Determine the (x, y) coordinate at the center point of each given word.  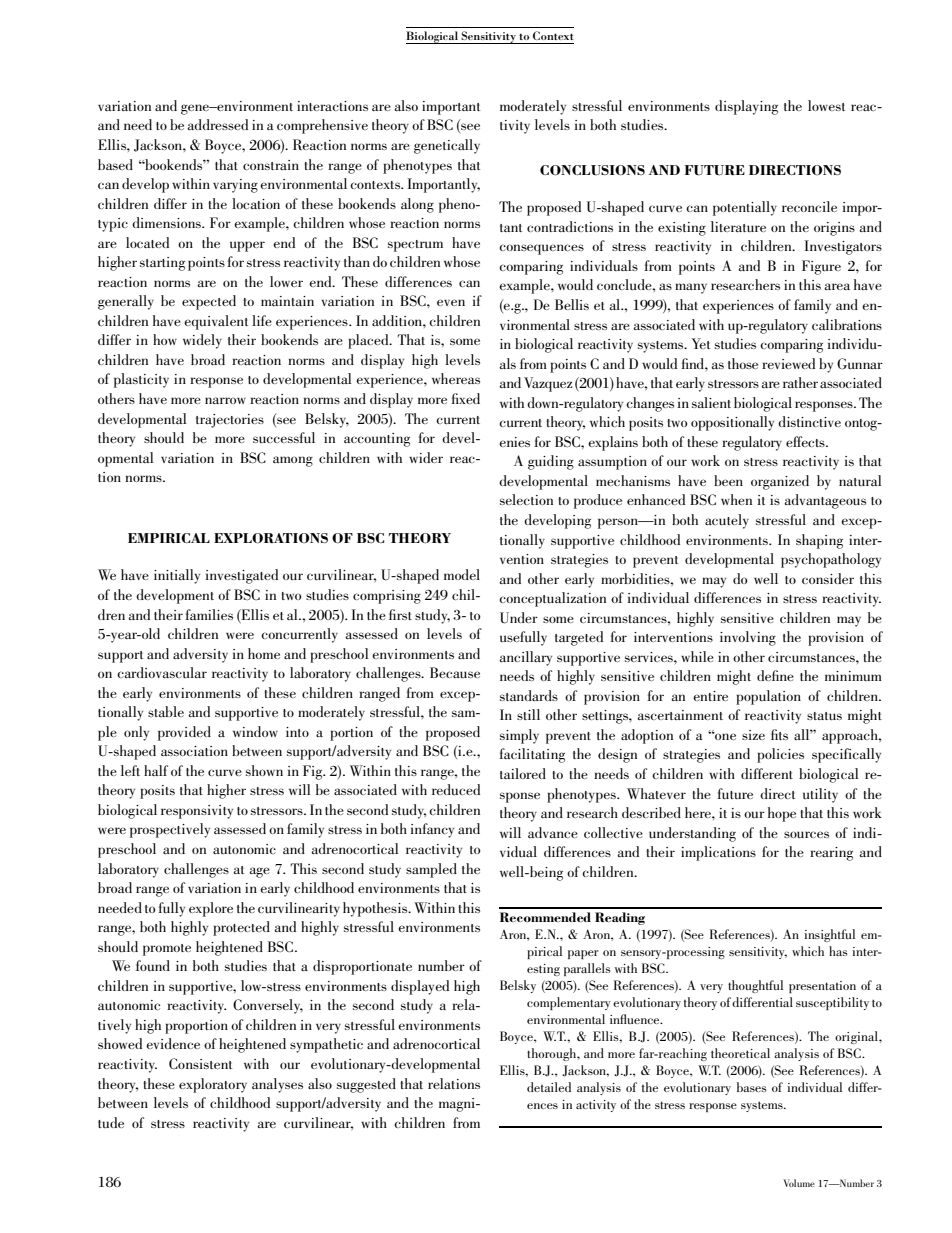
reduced (456, 789)
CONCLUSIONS (592, 170)
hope (782, 814)
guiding (551, 462)
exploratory (213, 1085)
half (156, 770)
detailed (549, 1087)
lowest (826, 105)
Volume (799, 1183)
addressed (217, 124)
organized (780, 482)
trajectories (230, 421)
